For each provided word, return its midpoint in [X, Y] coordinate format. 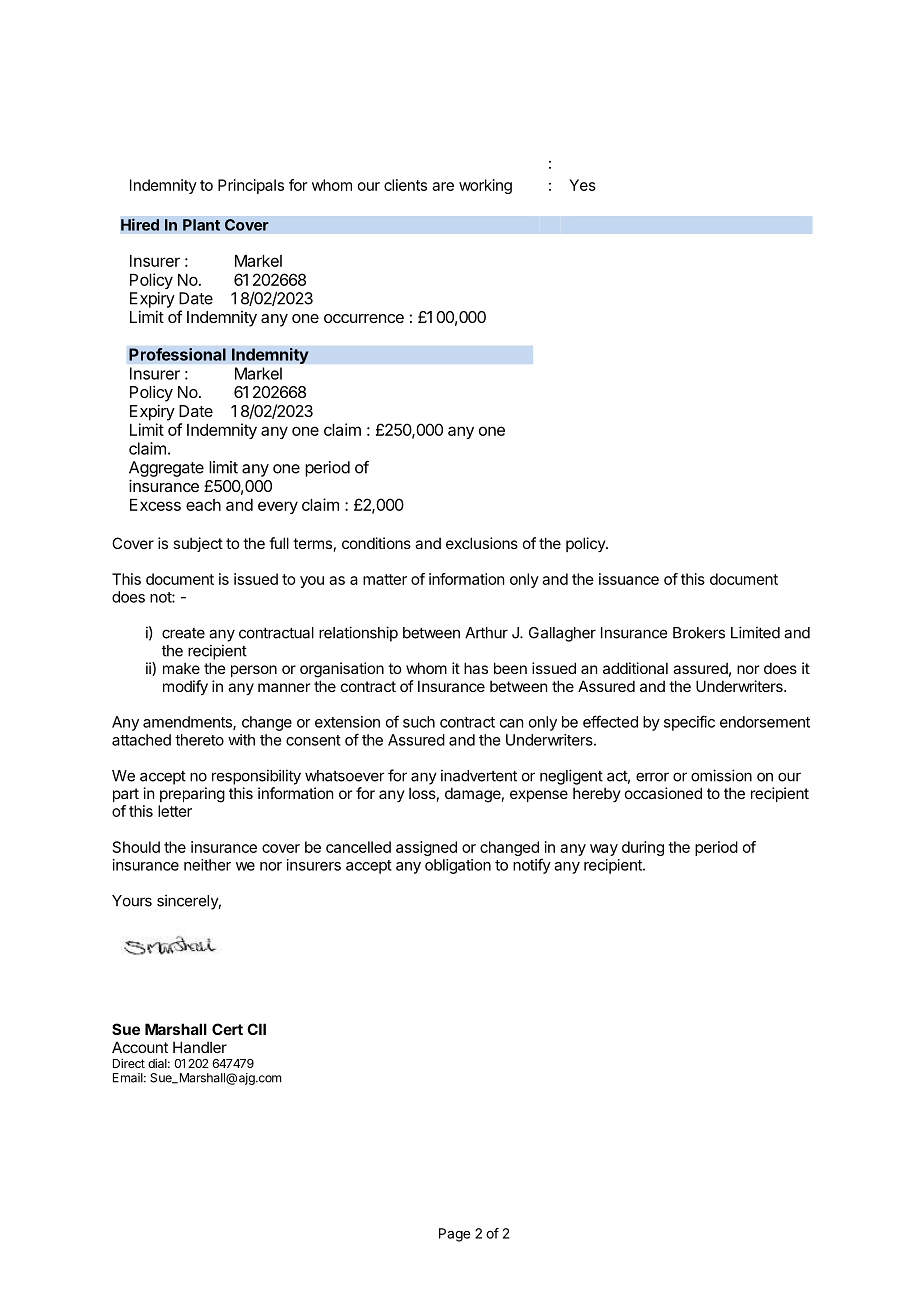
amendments [188, 723]
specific [689, 723]
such [419, 722]
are [443, 186]
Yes [582, 185]
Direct [129, 1063]
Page [454, 1235]
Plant [201, 225]
